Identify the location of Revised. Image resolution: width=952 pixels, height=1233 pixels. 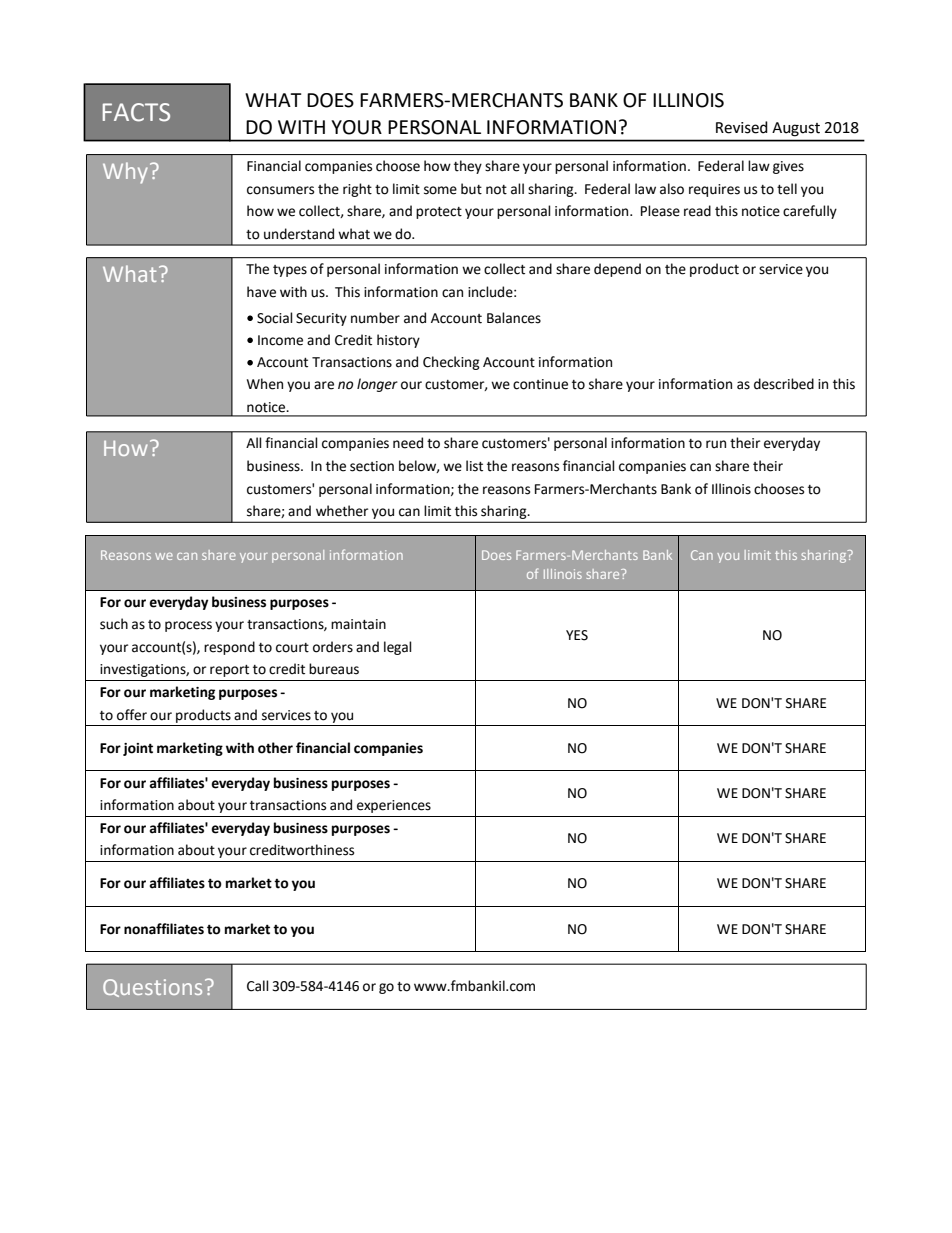
(742, 127).
